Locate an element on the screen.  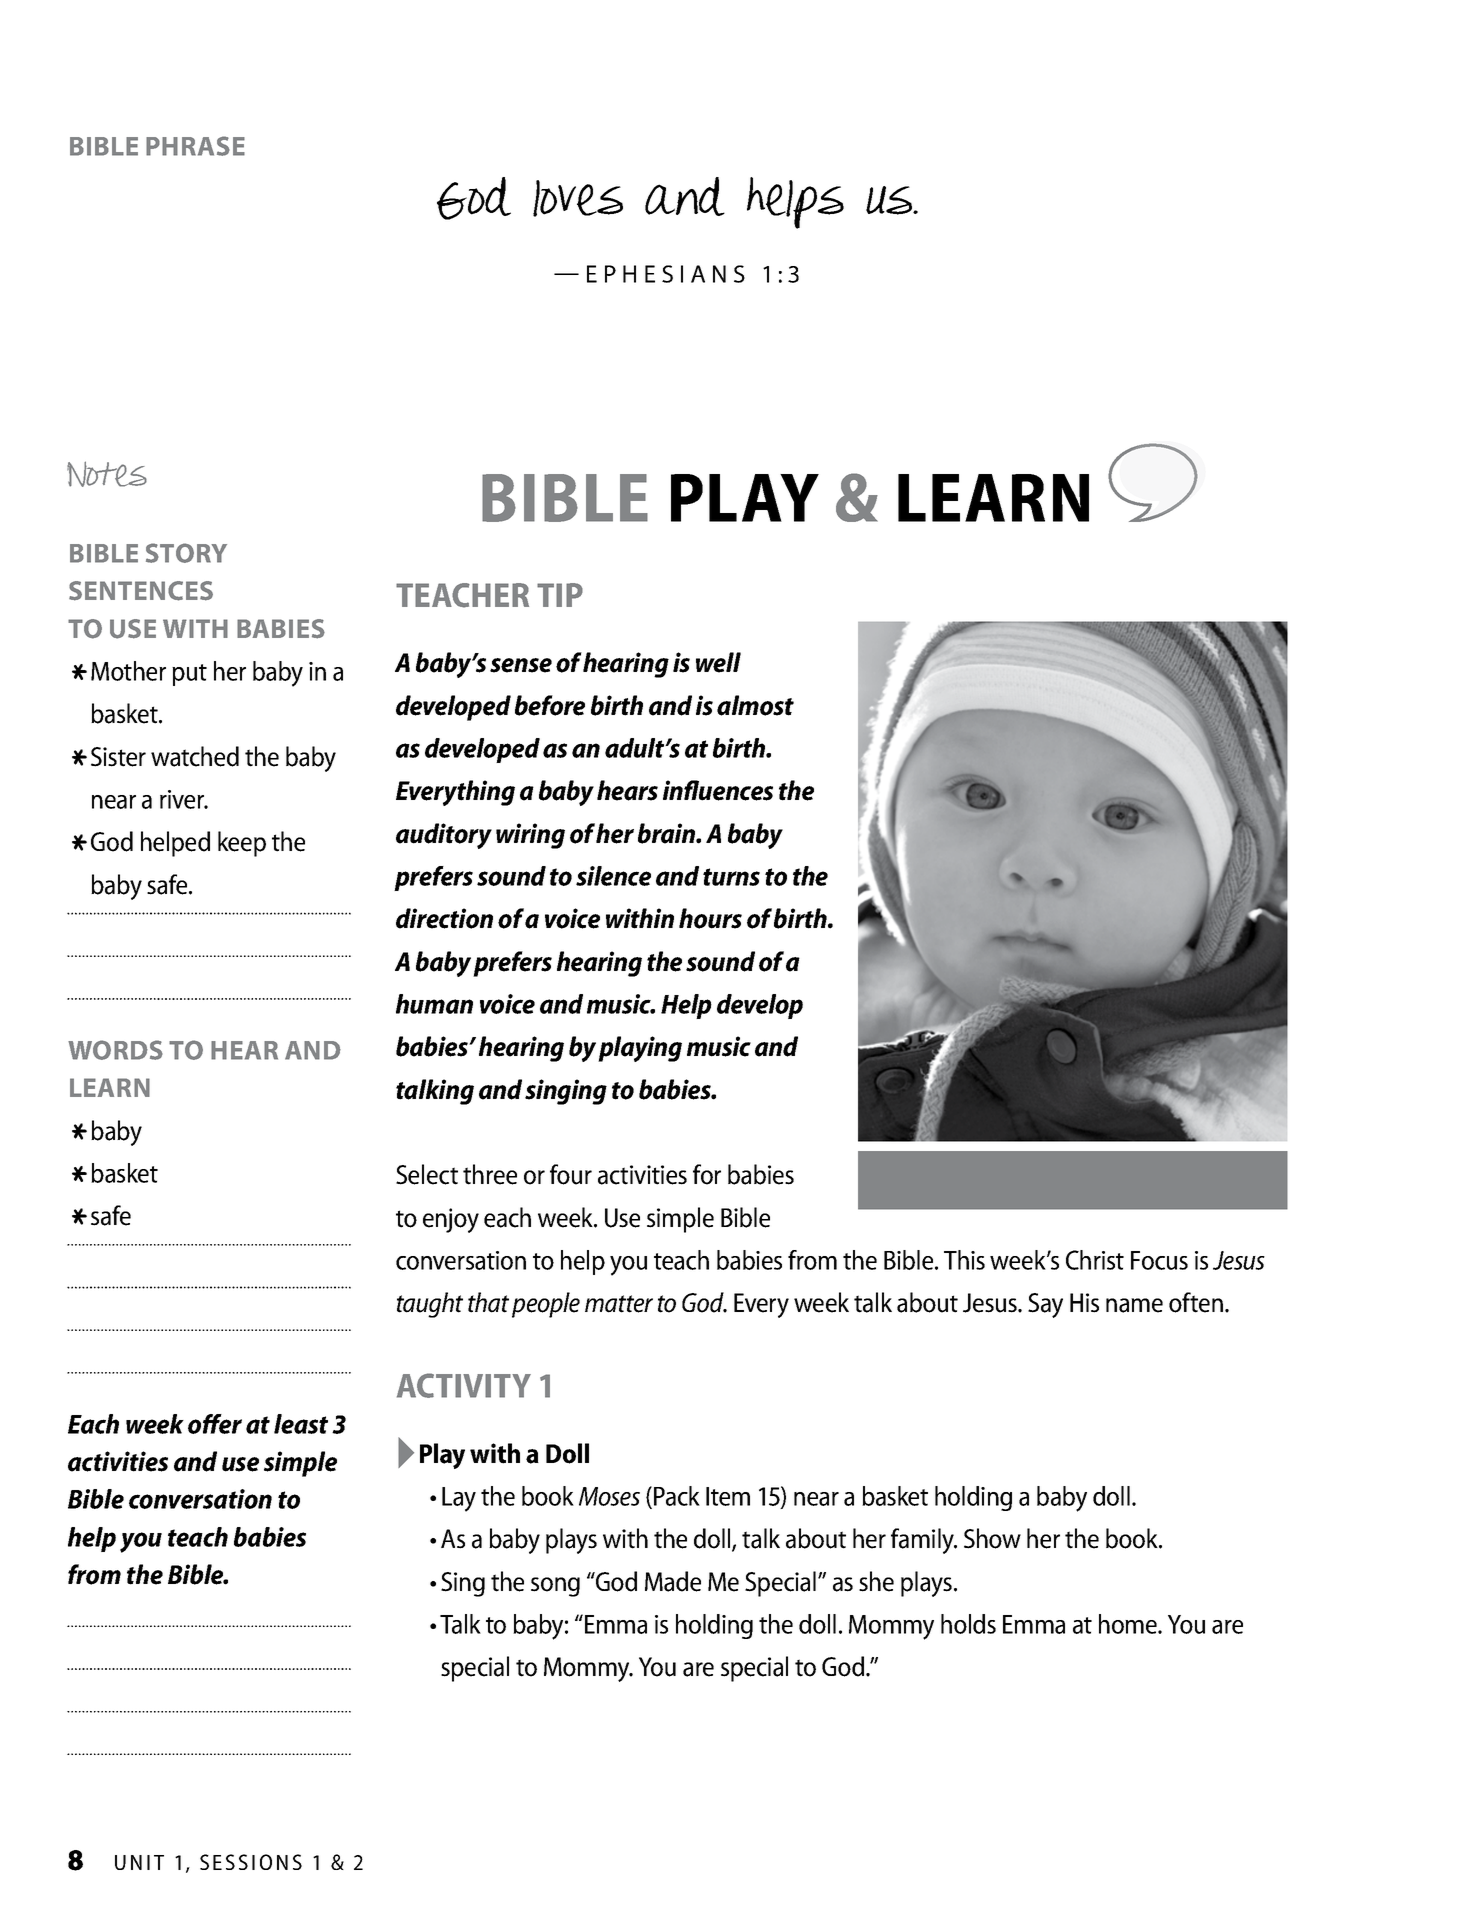
keep is located at coordinates (242, 844).
